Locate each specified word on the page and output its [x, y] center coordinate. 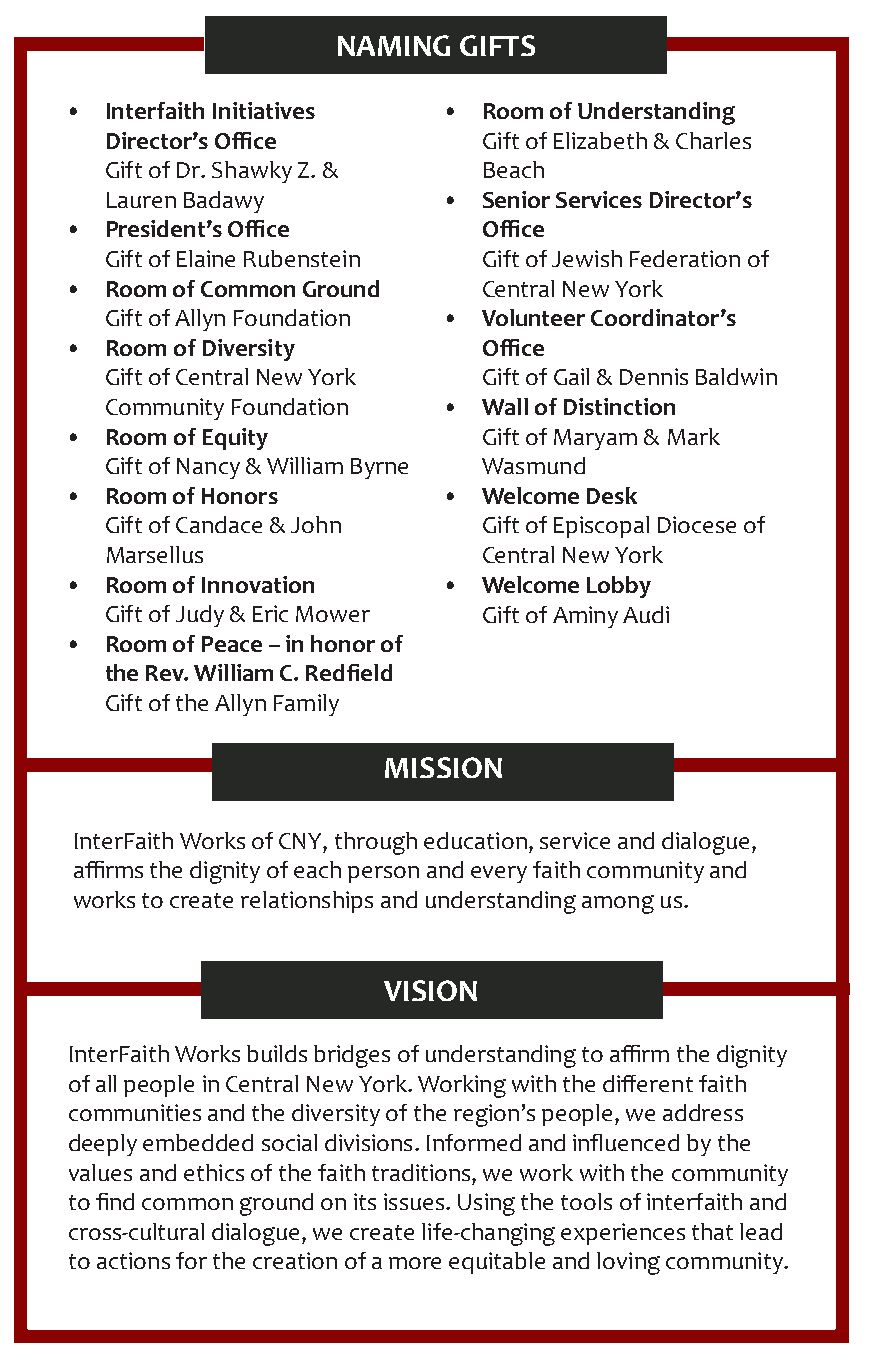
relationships [307, 902]
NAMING [394, 45]
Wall [505, 406]
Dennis [654, 376]
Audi [646, 614]
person [383, 874]
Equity [235, 439]
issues [414, 1201]
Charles [713, 140]
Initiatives [264, 110]
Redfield [349, 672]
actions [133, 1260]
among [618, 904]
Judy [200, 616]
